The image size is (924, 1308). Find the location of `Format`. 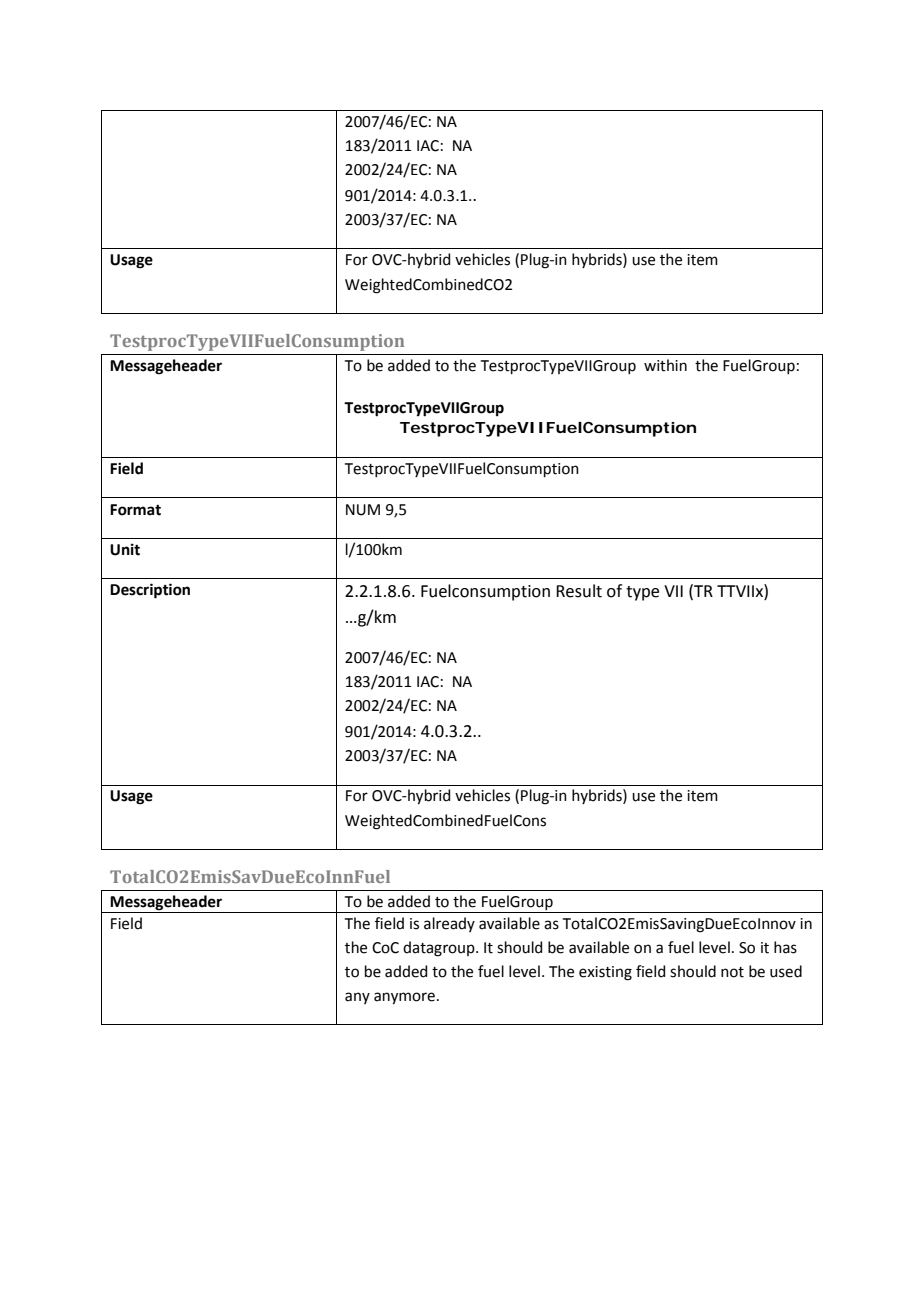

Format is located at coordinates (135, 510).
